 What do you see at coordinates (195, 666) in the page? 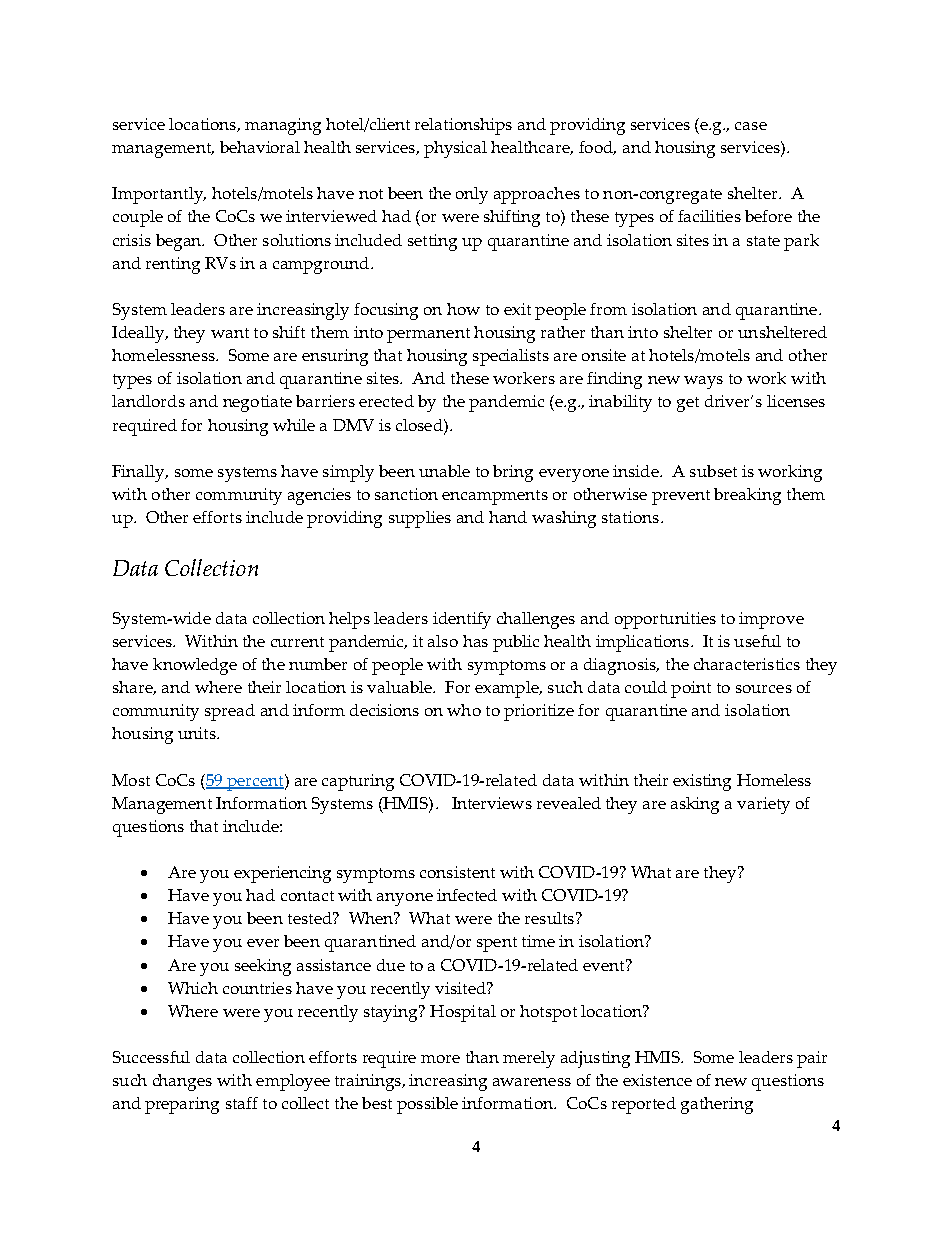
I see `knowledge` at bounding box center [195, 666].
